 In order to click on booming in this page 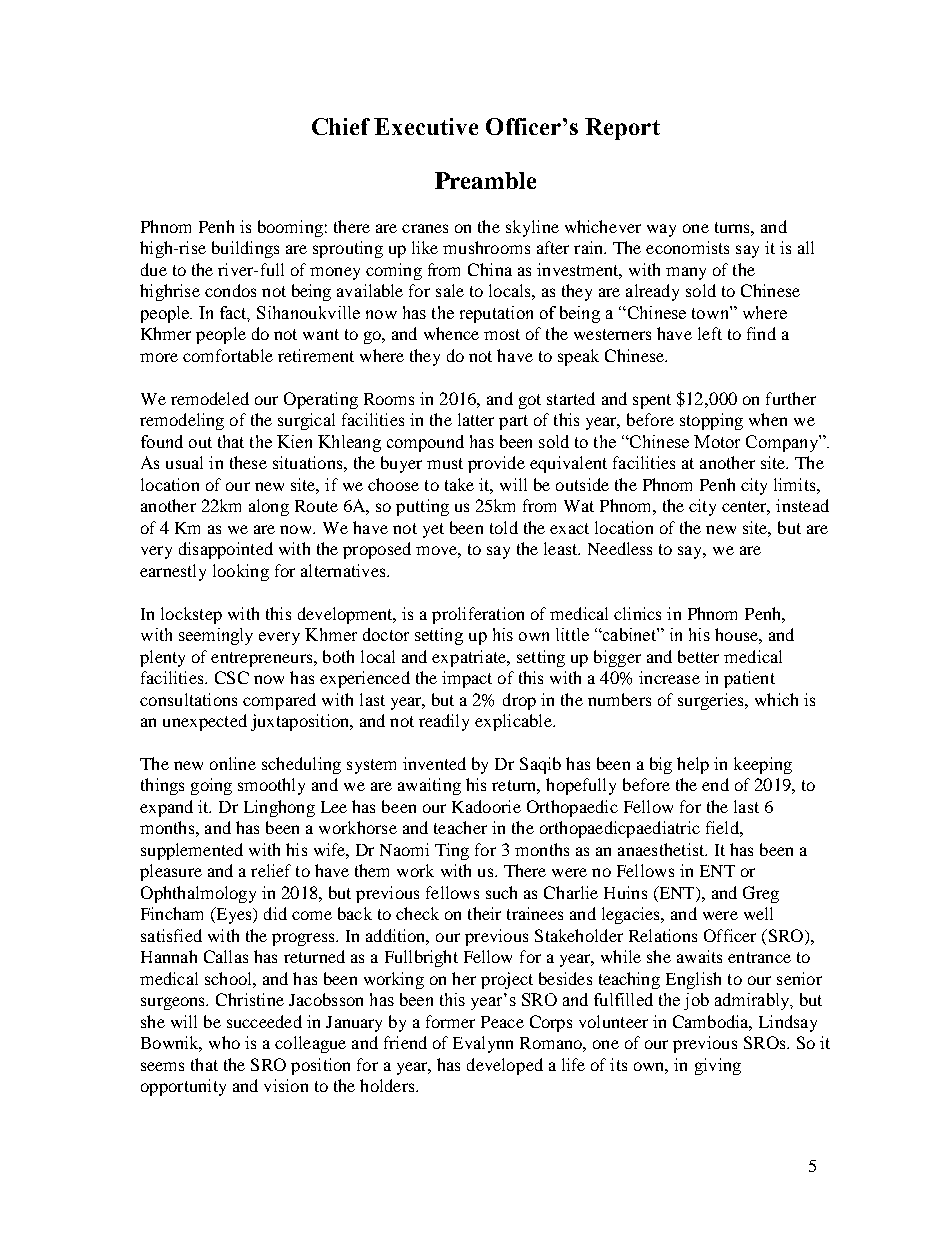, I will do `click(290, 228)`.
